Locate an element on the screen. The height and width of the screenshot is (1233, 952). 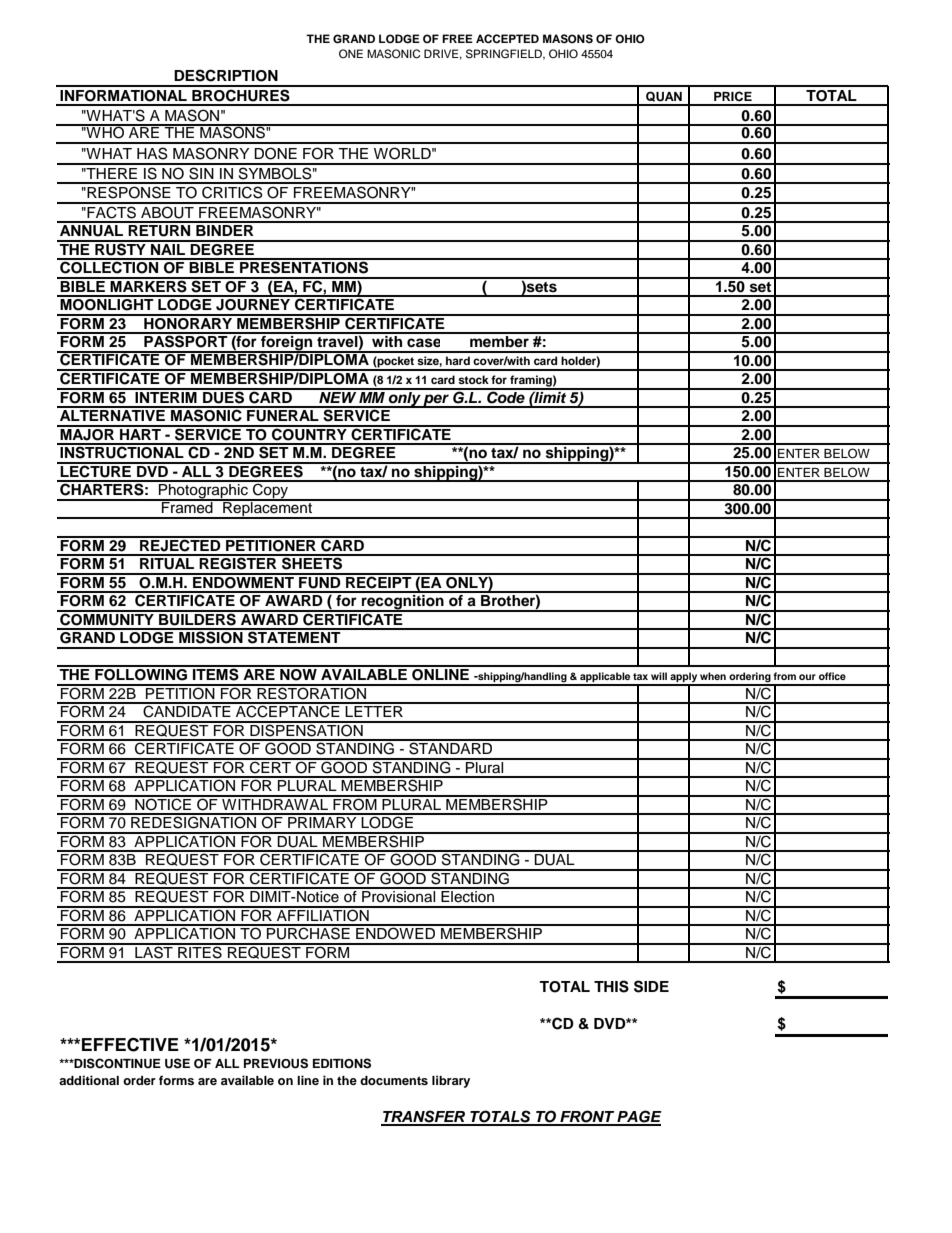
case is located at coordinates (423, 343).
